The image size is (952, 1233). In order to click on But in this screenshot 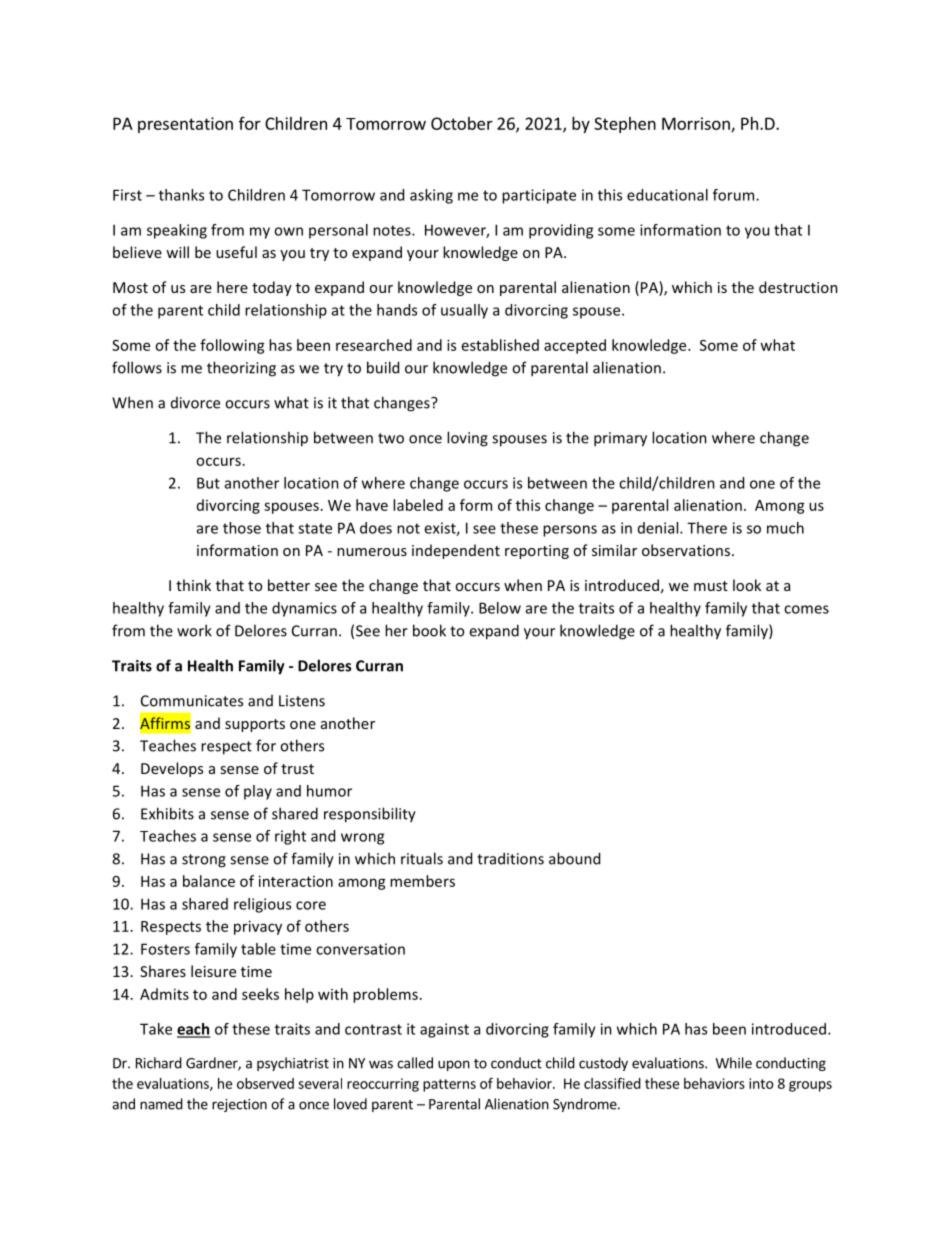, I will do `click(208, 483)`.
